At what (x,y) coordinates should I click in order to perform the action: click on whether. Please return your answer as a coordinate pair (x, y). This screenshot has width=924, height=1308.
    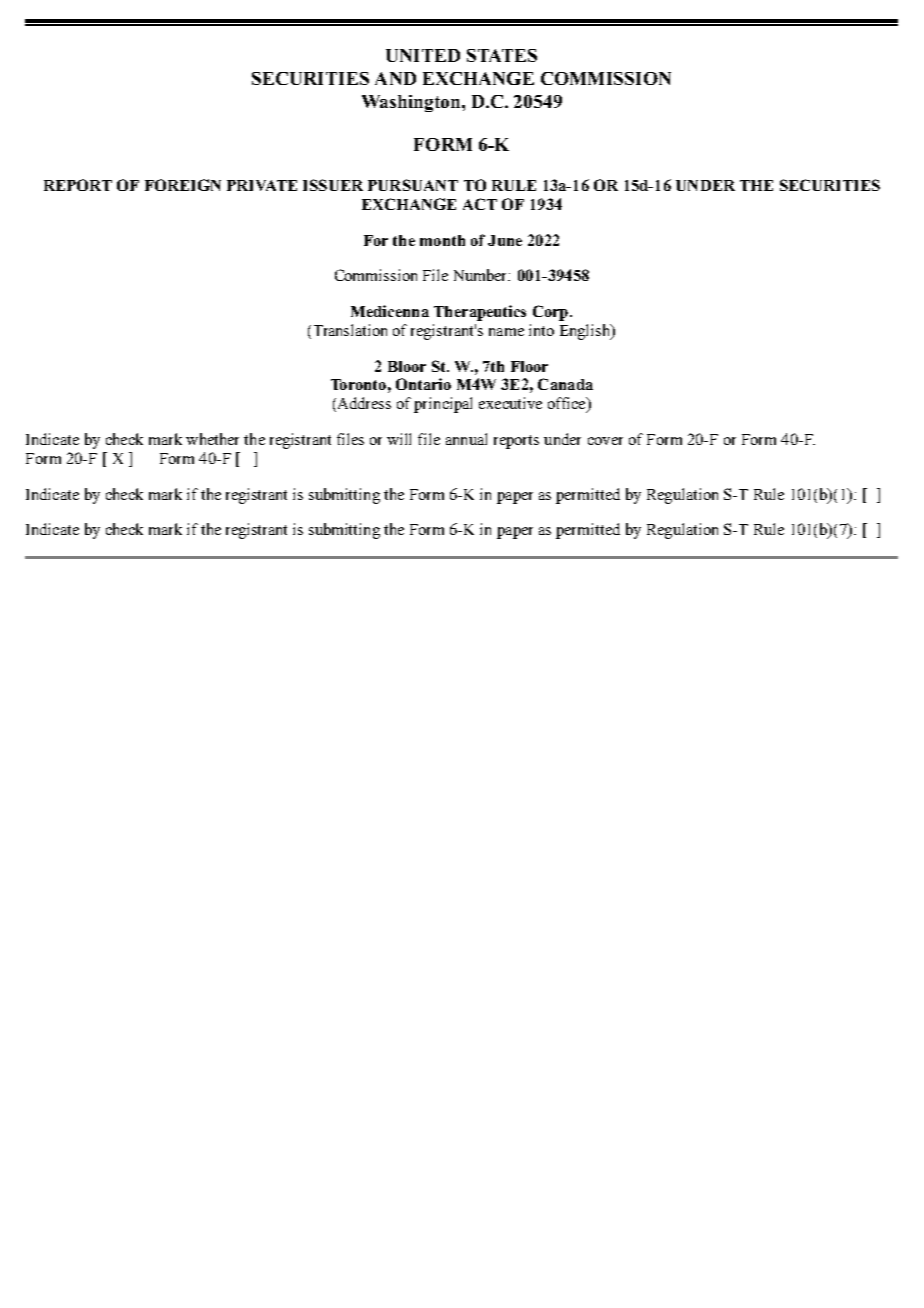
    Looking at the image, I should click on (212, 439).
